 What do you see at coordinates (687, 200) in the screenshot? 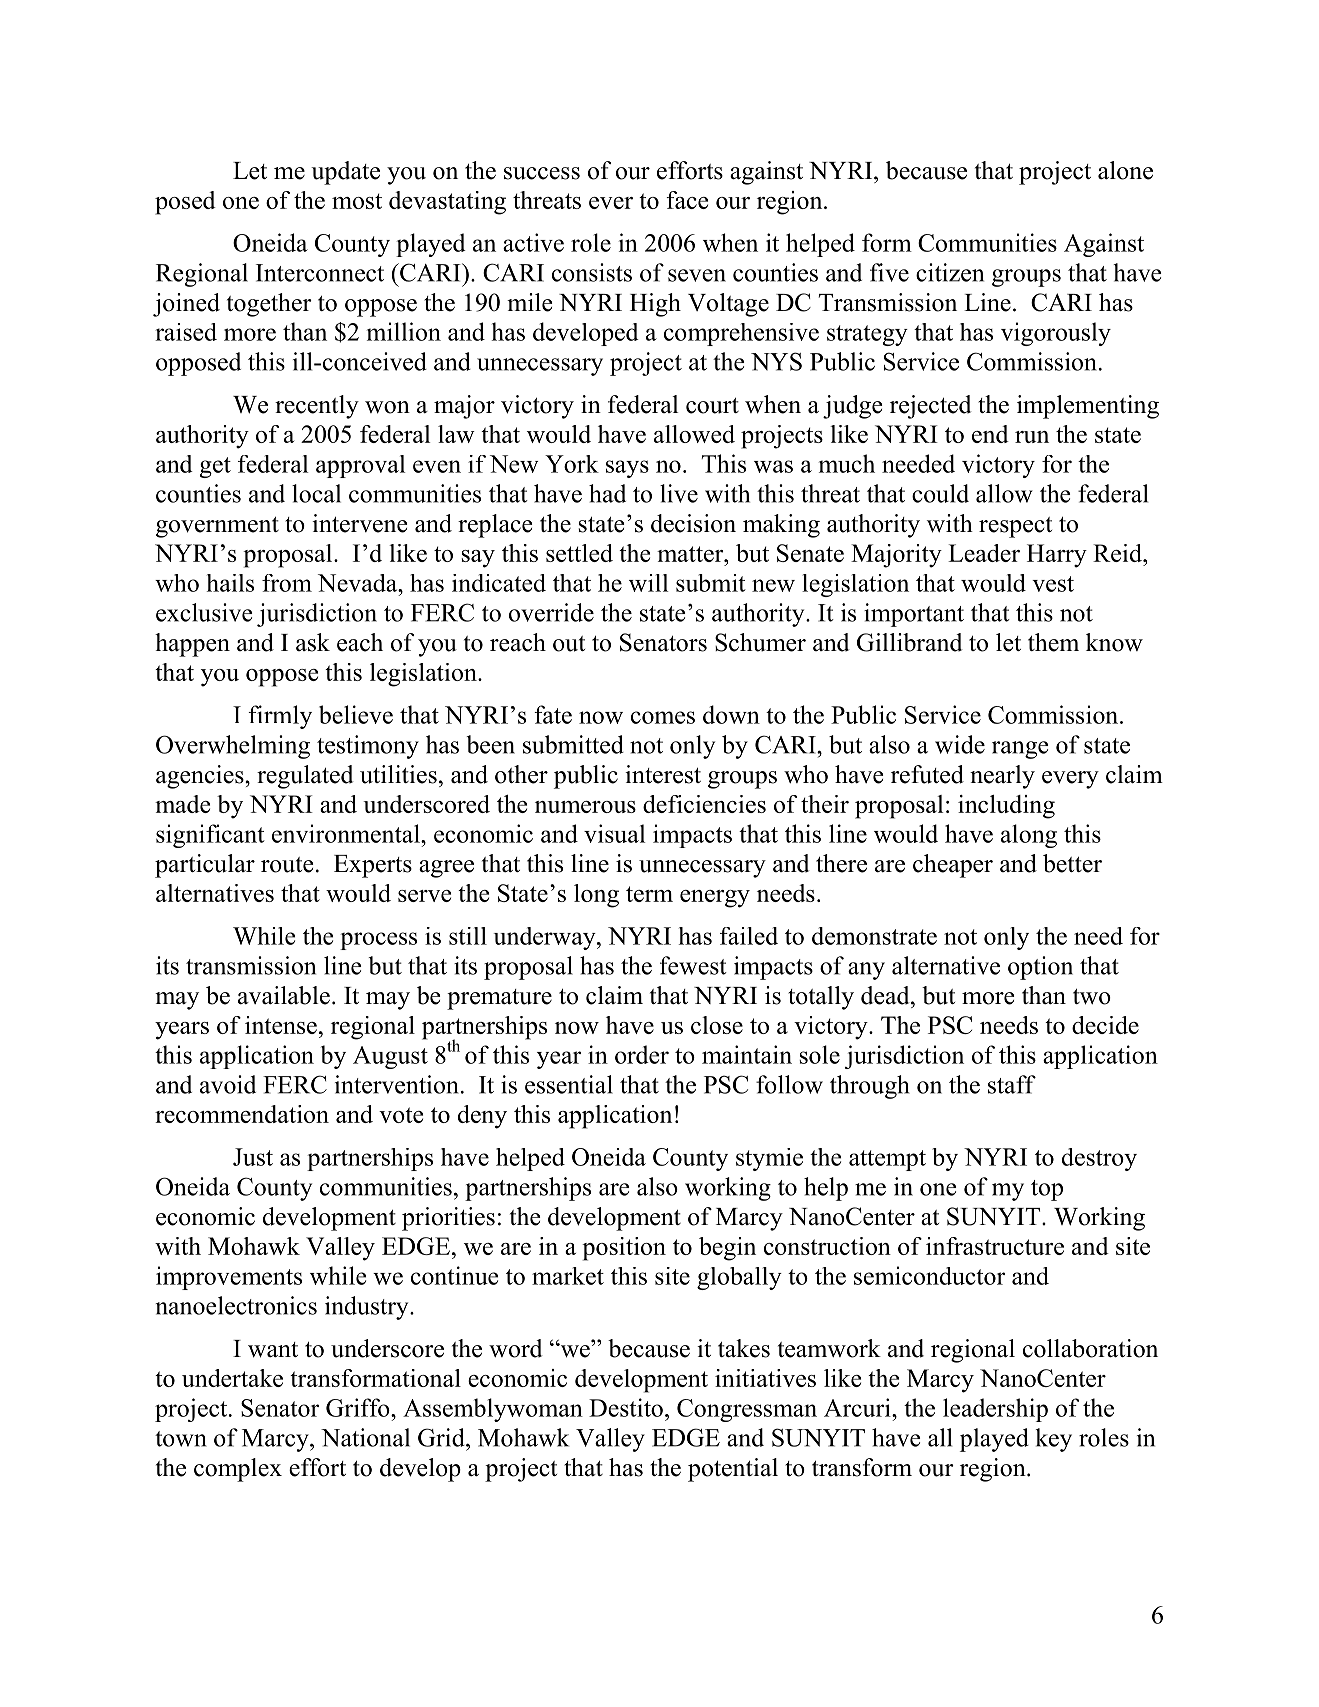
I see `face` at bounding box center [687, 200].
